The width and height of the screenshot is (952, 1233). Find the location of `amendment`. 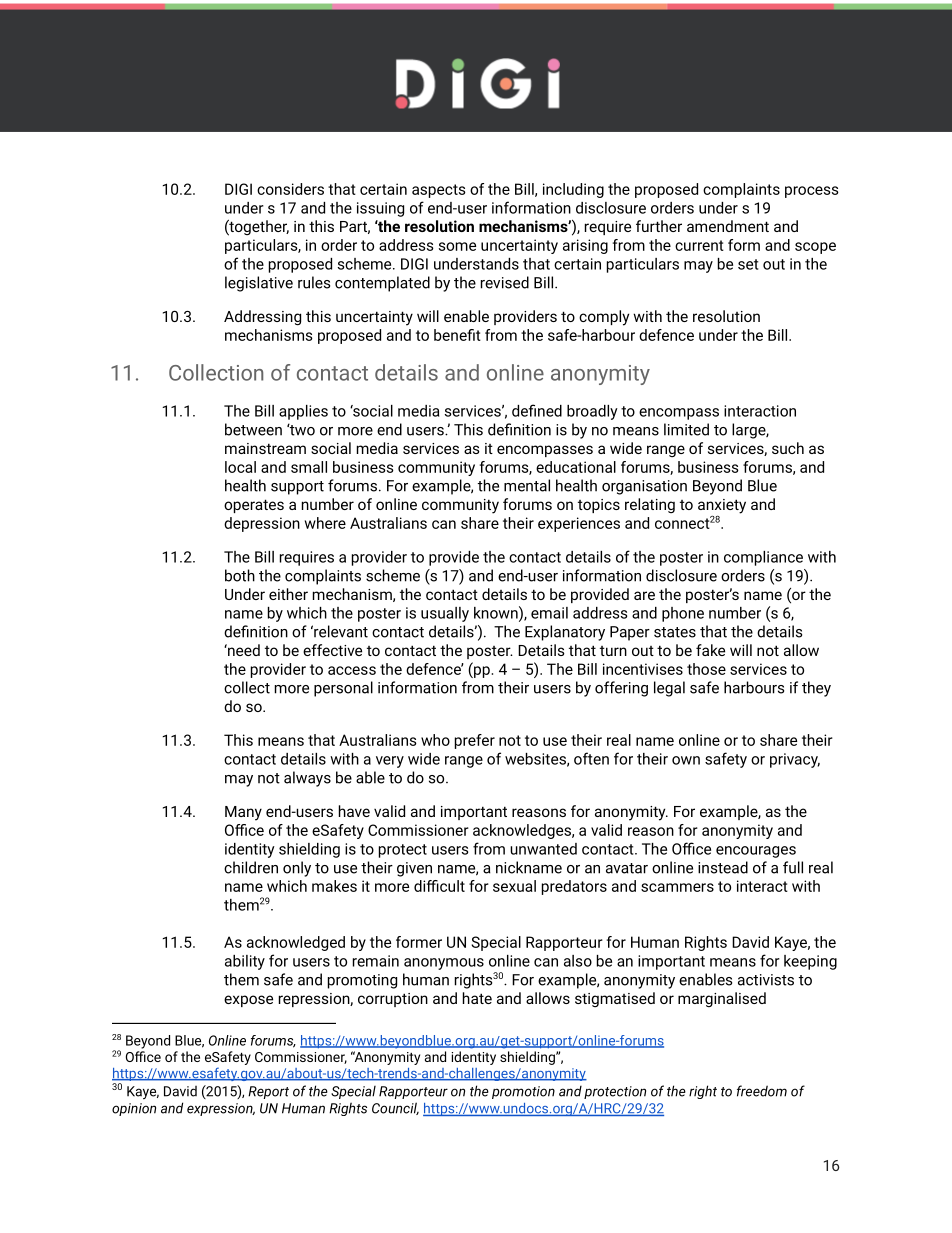

amendment is located at coordinates (728, 226).
